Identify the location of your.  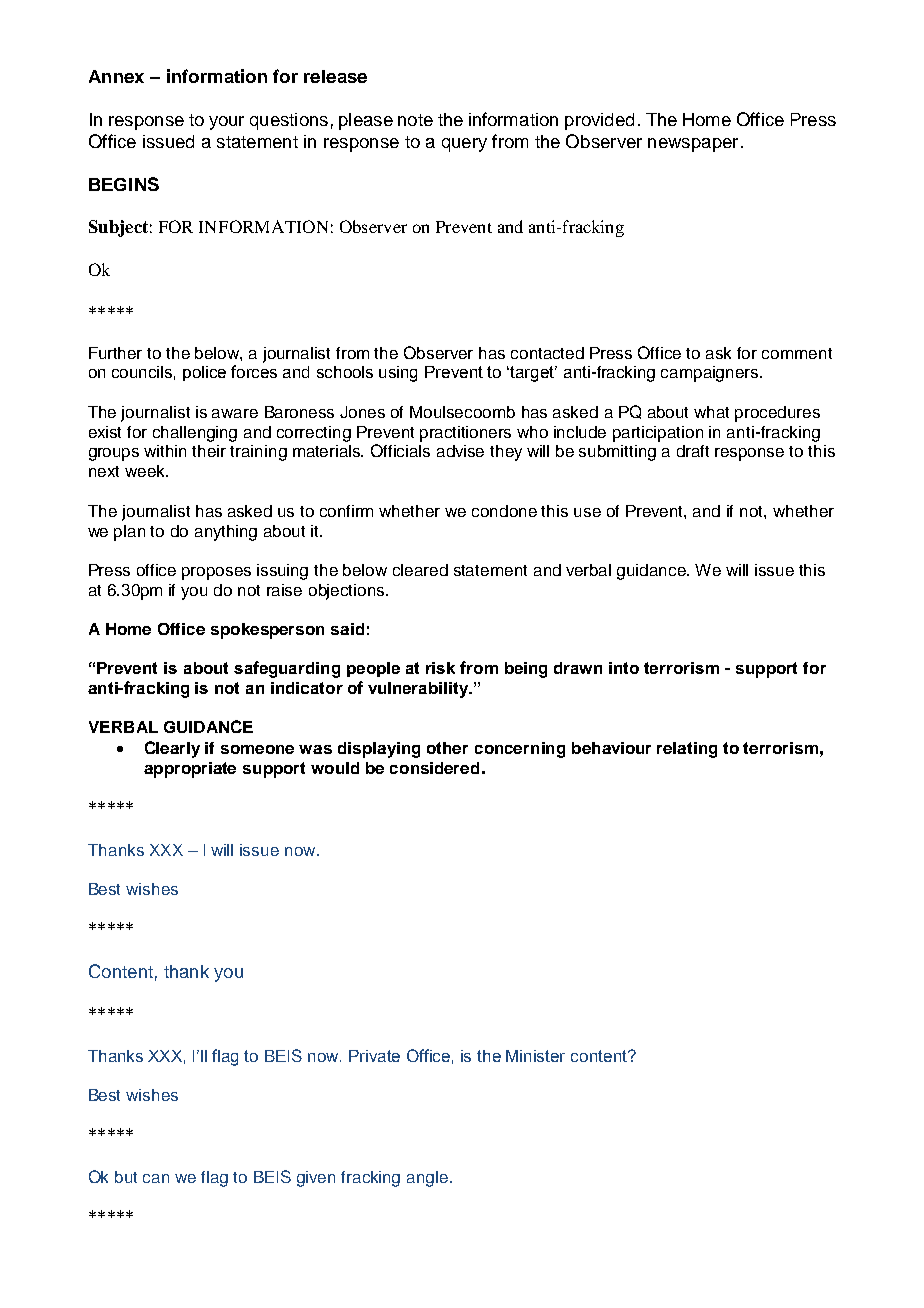
(226, 123).
